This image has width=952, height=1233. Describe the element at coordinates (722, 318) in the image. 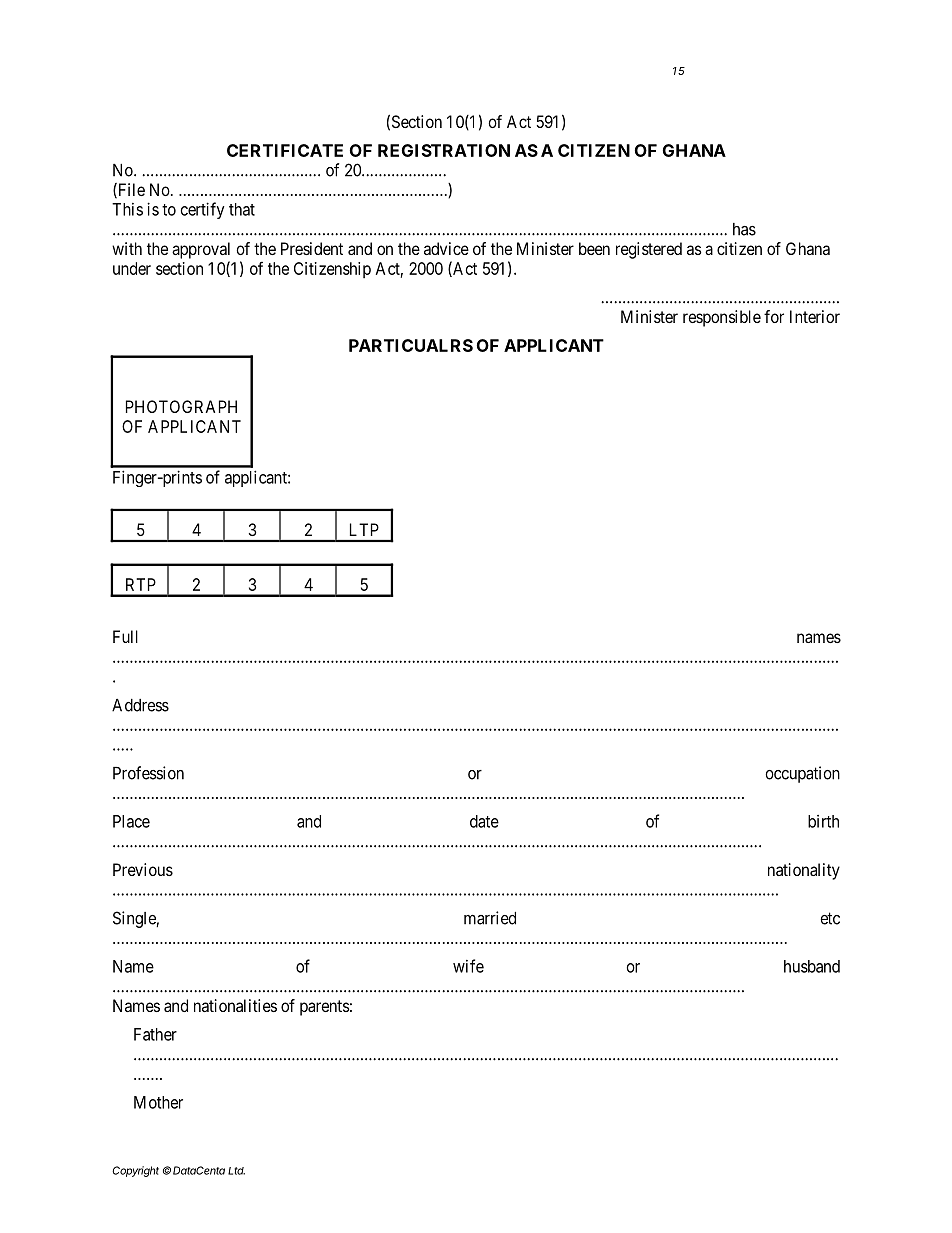

I see `responsible` at that location.
